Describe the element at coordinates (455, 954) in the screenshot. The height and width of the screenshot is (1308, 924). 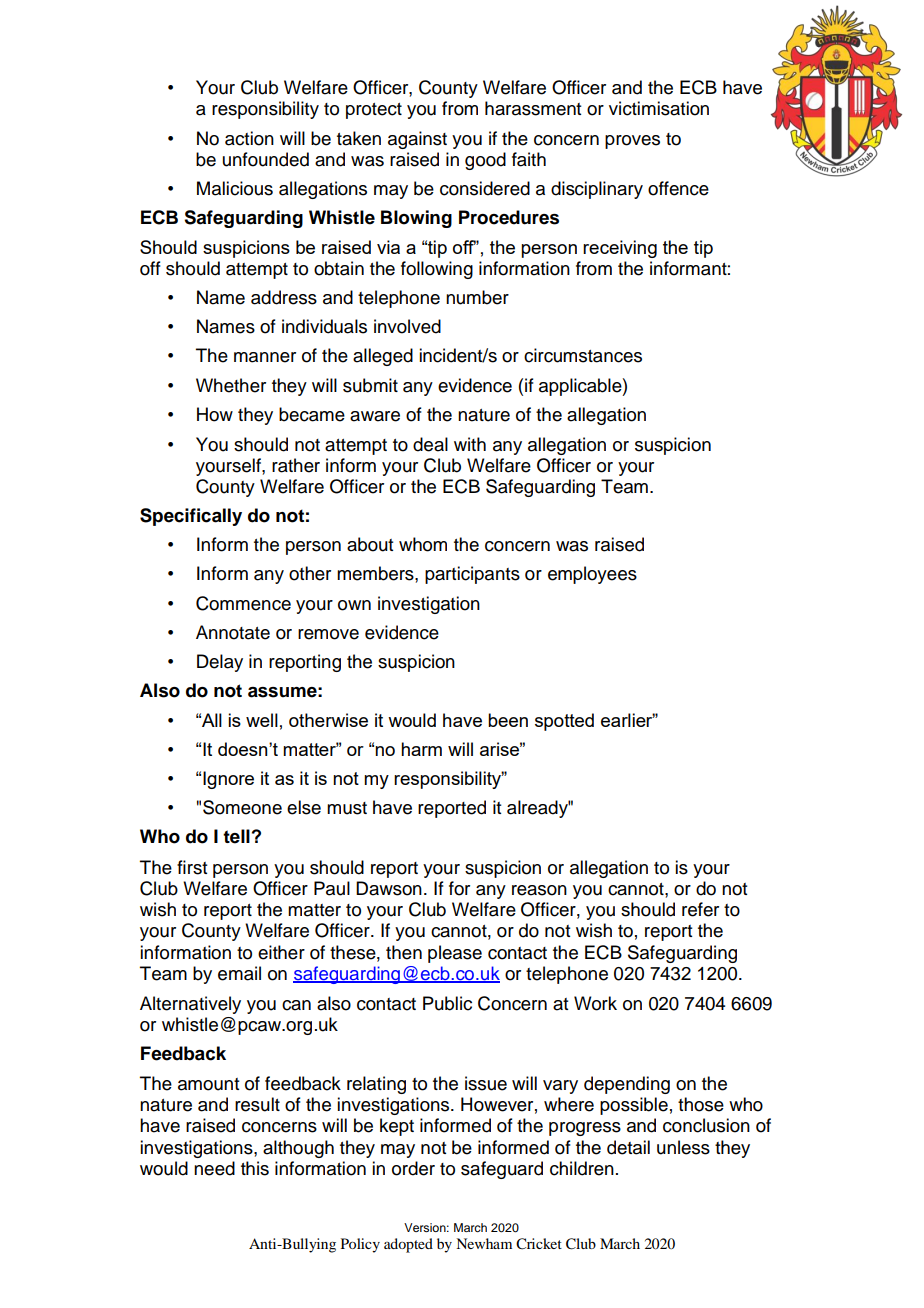
I see `please` at that location.
